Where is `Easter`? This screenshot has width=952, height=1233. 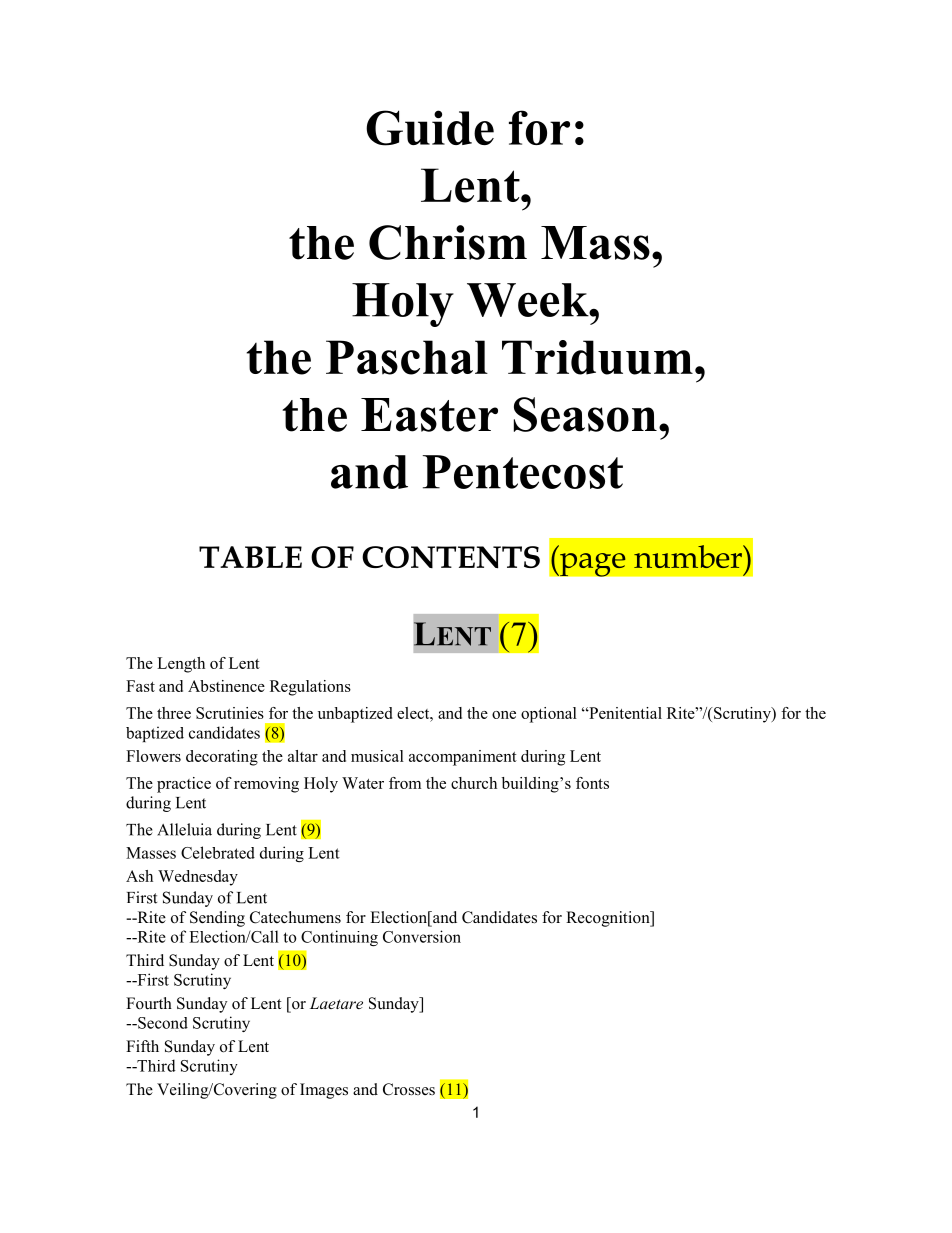 Easter is located at coordinates (429, 415).
